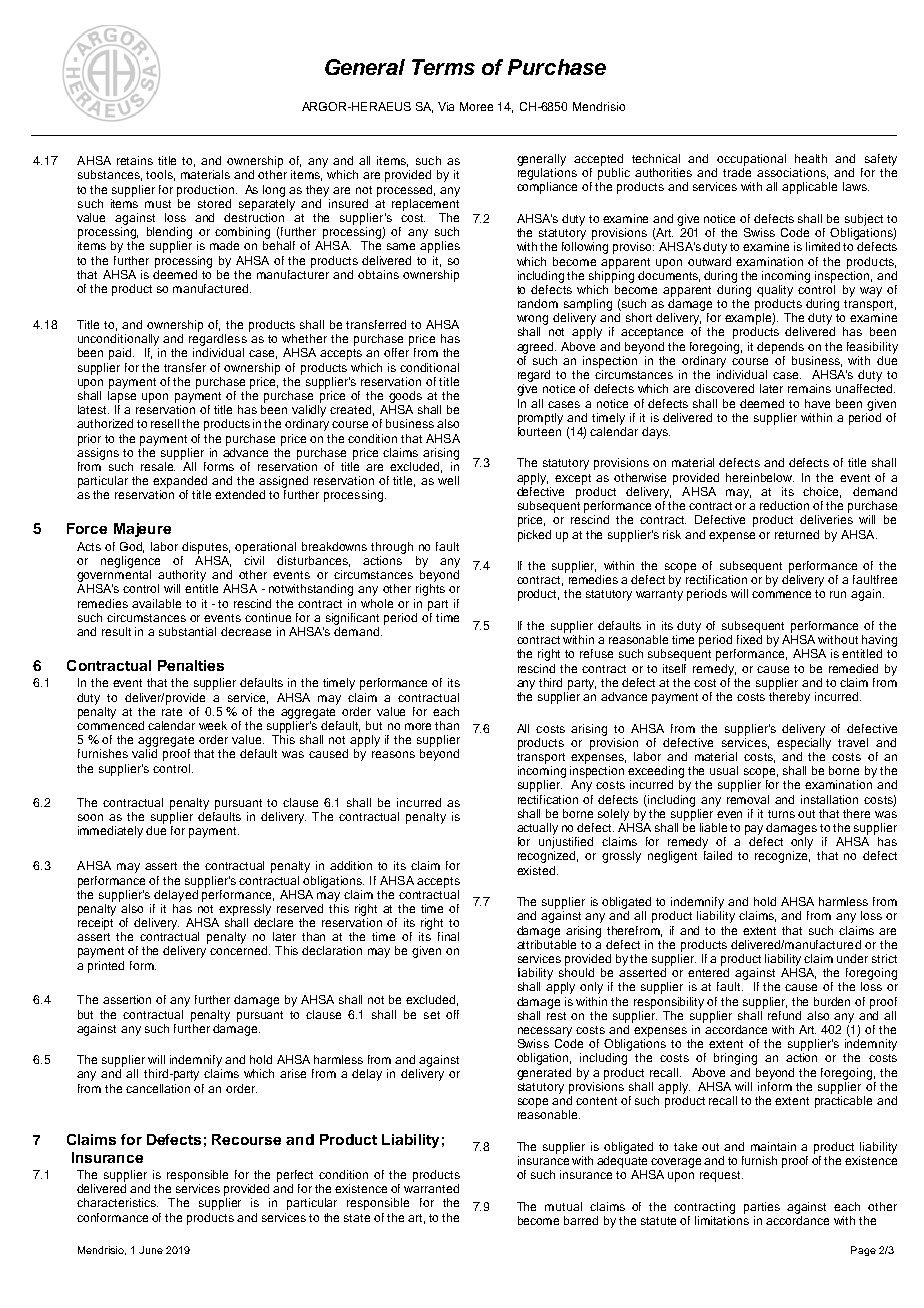  Describe the element at coordinates (135, 160) in the page. I see `retains` at that location.
